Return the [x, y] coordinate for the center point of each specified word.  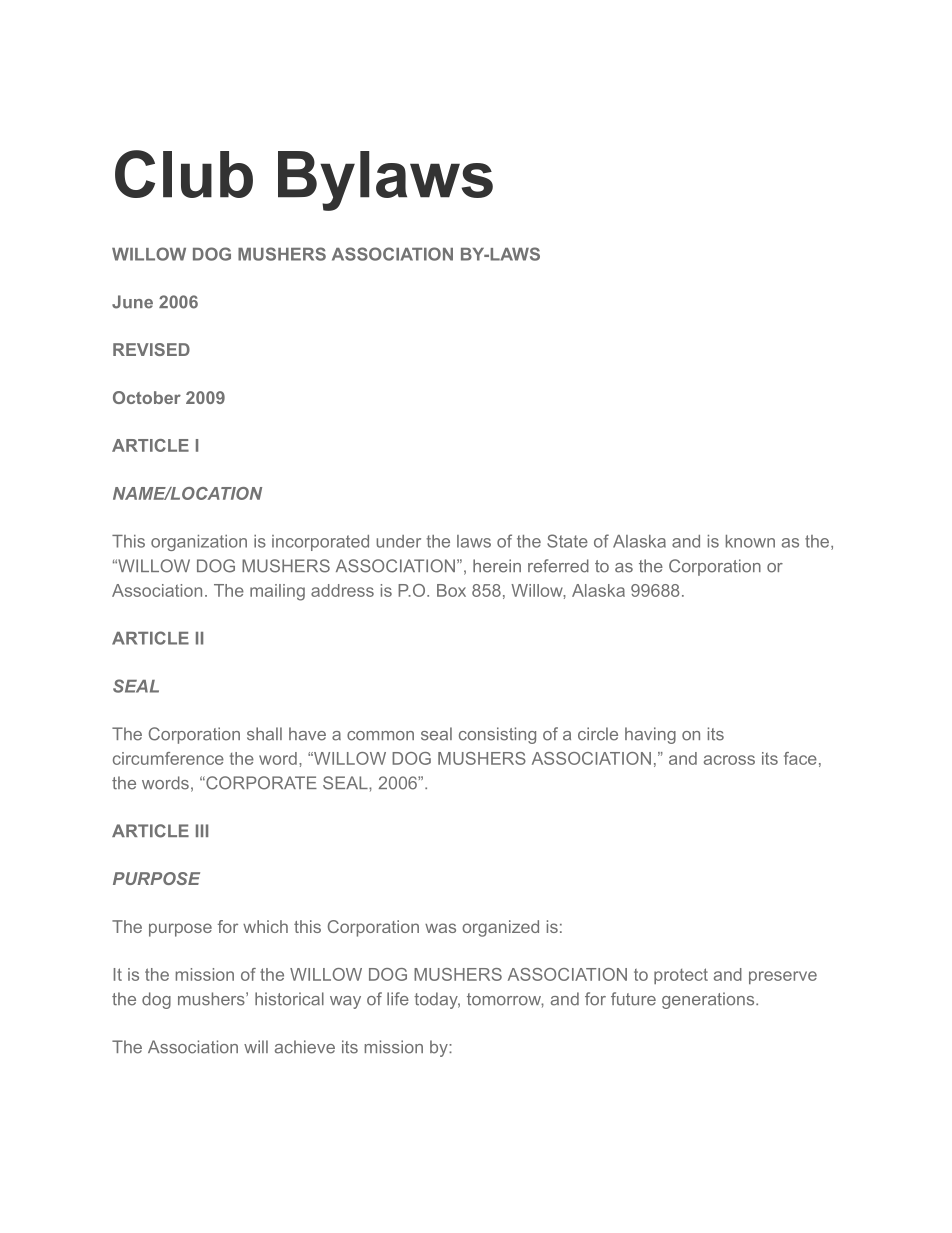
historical [289, 999]
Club [184, 174]
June [132, 302]
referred [558, 566]
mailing [277, 592]
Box [451, 590]
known [750, 541]
